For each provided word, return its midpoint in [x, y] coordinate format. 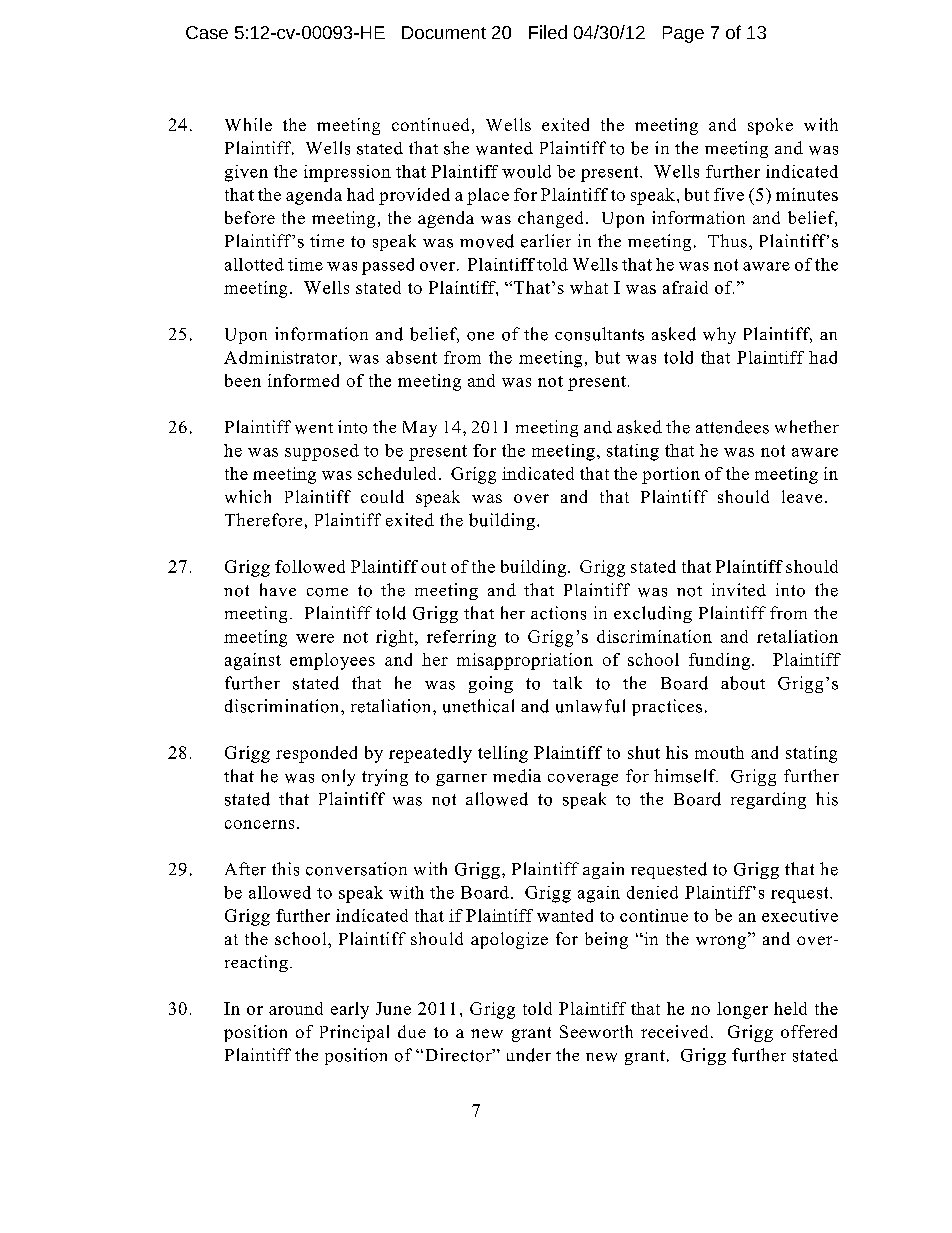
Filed [548, 32]
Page [683, 34]
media [517, 776]
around [296, 1008]
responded [316, 754]
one [480, 336]
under [529, 1055]
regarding [768, 800]
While [248, 124]
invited [739, 590]
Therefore [263, 520]
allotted [254, 264]
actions [558, 613]
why [719, 335]
